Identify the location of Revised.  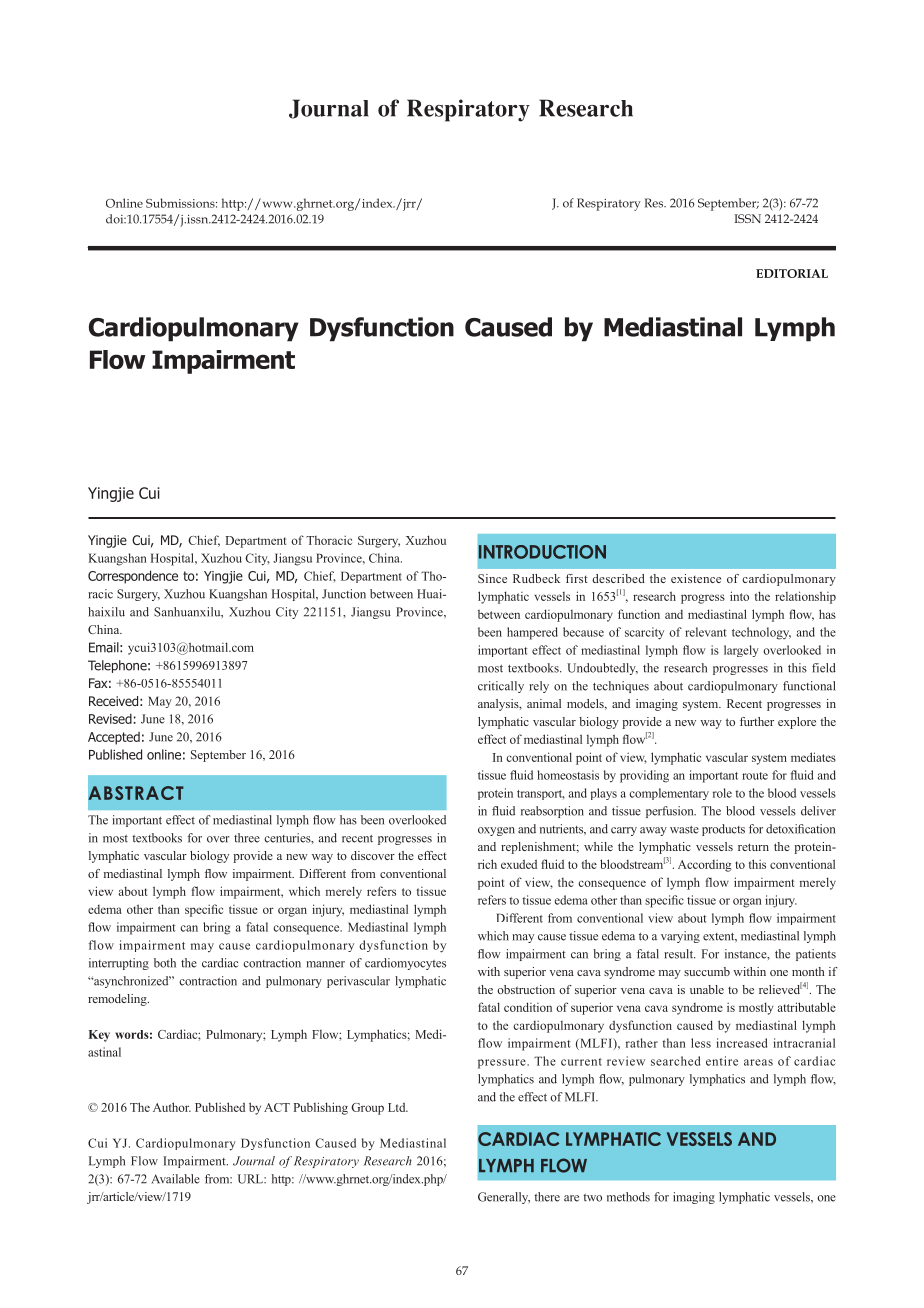
(110, 718).
